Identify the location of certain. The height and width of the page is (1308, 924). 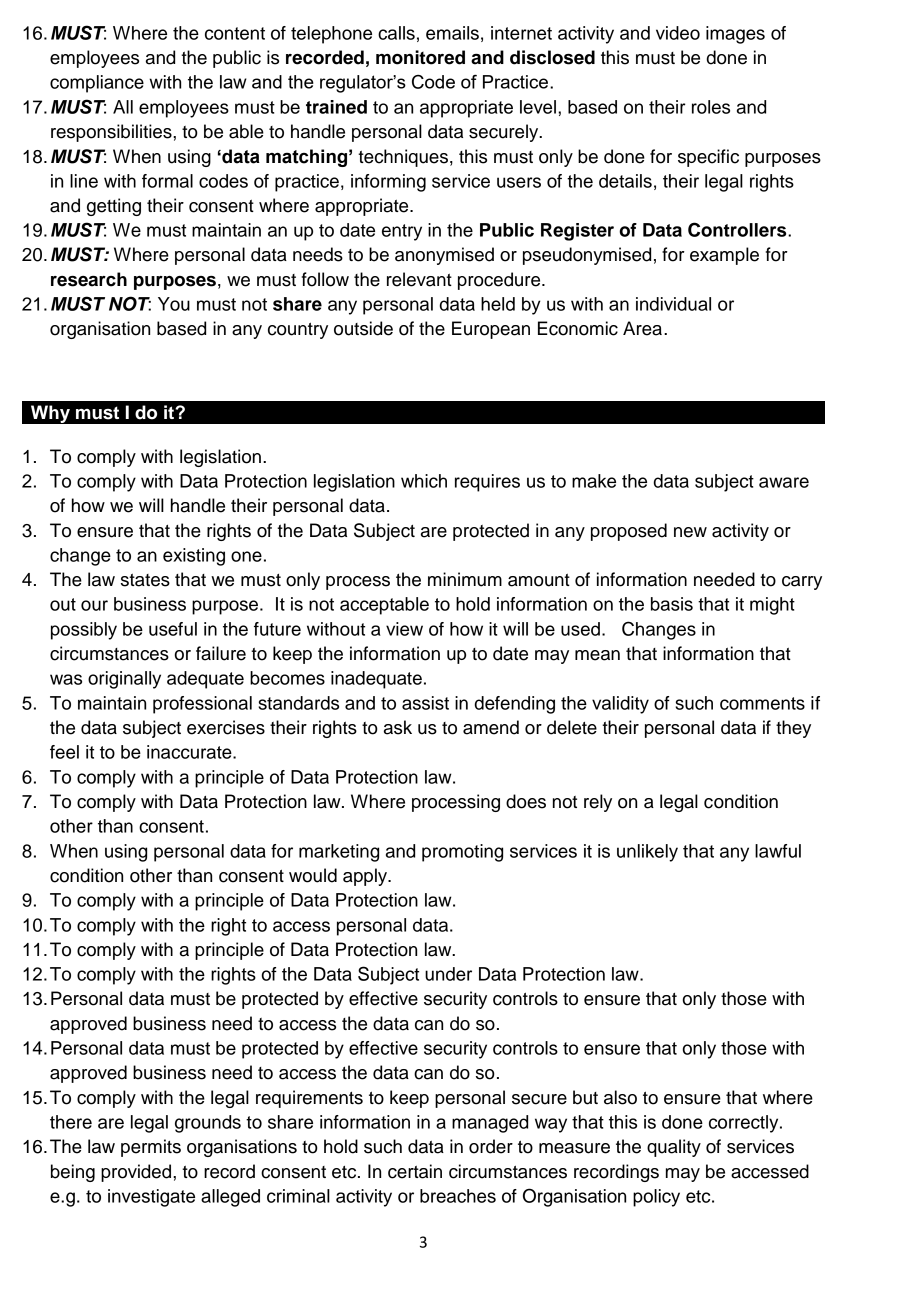
(415, 1171).
